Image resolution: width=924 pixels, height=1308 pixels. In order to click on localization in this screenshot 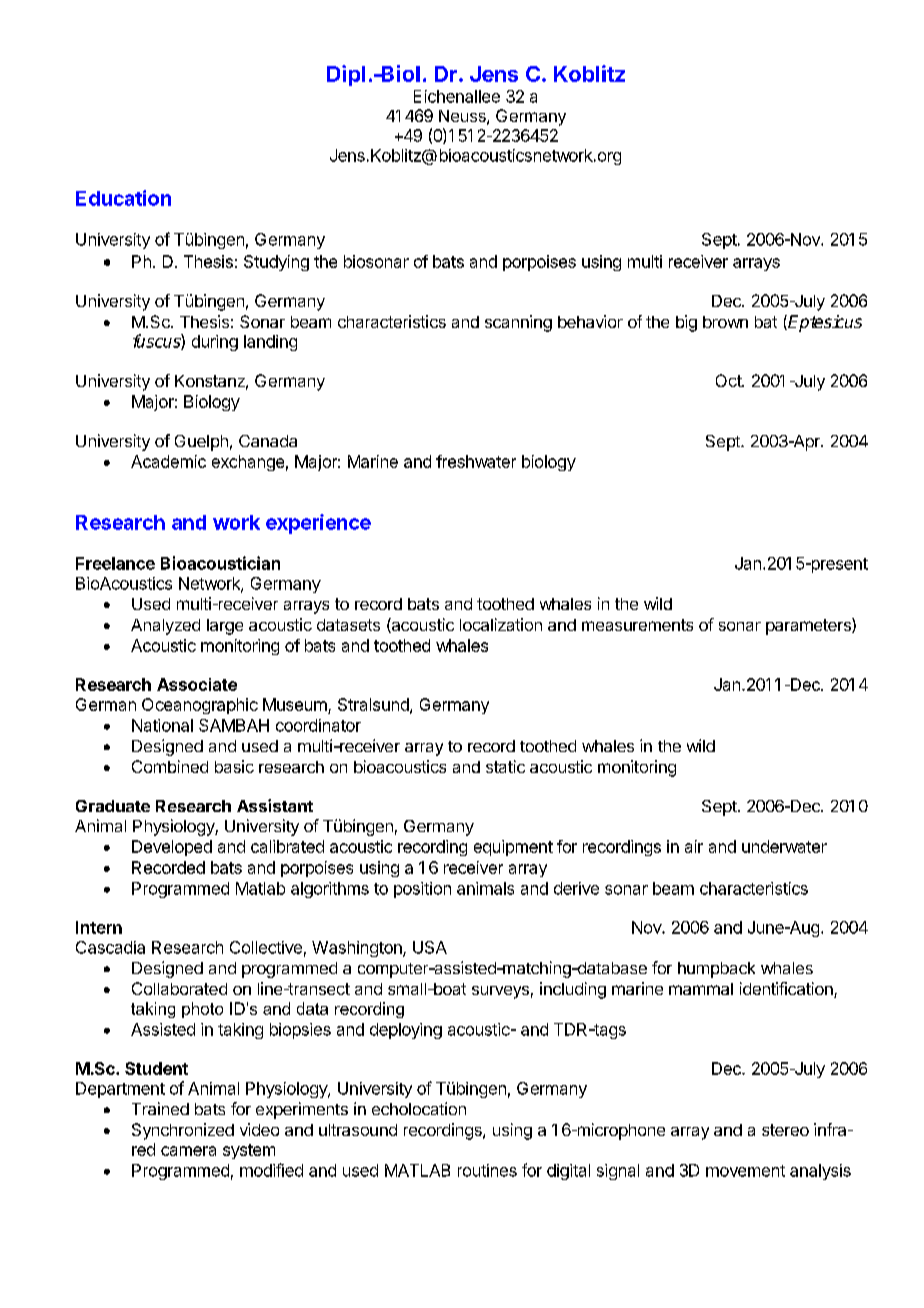, I will do `click(501, 624)`.
